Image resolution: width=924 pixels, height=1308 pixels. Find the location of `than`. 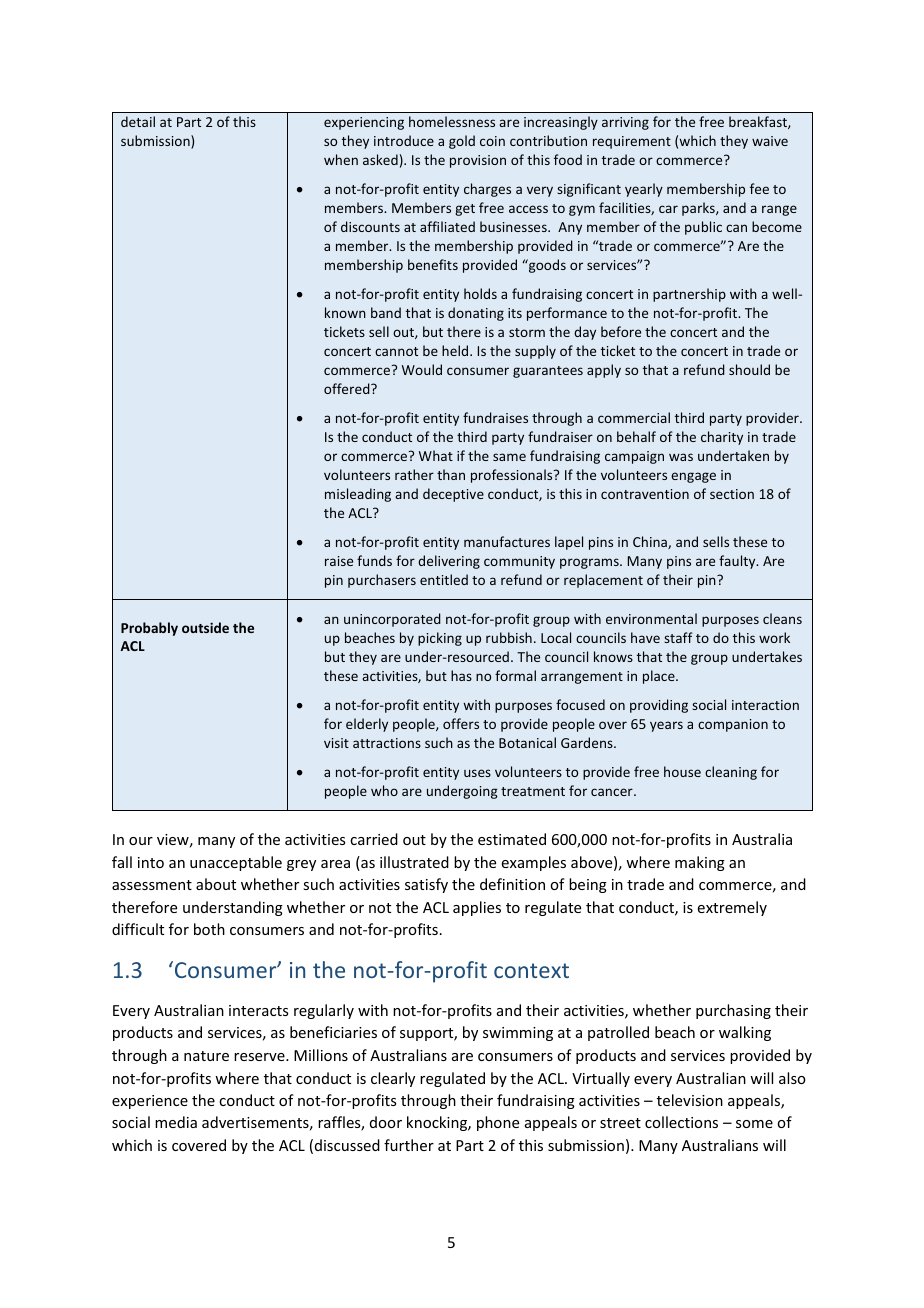

than is located at coordinates (451, 474).
